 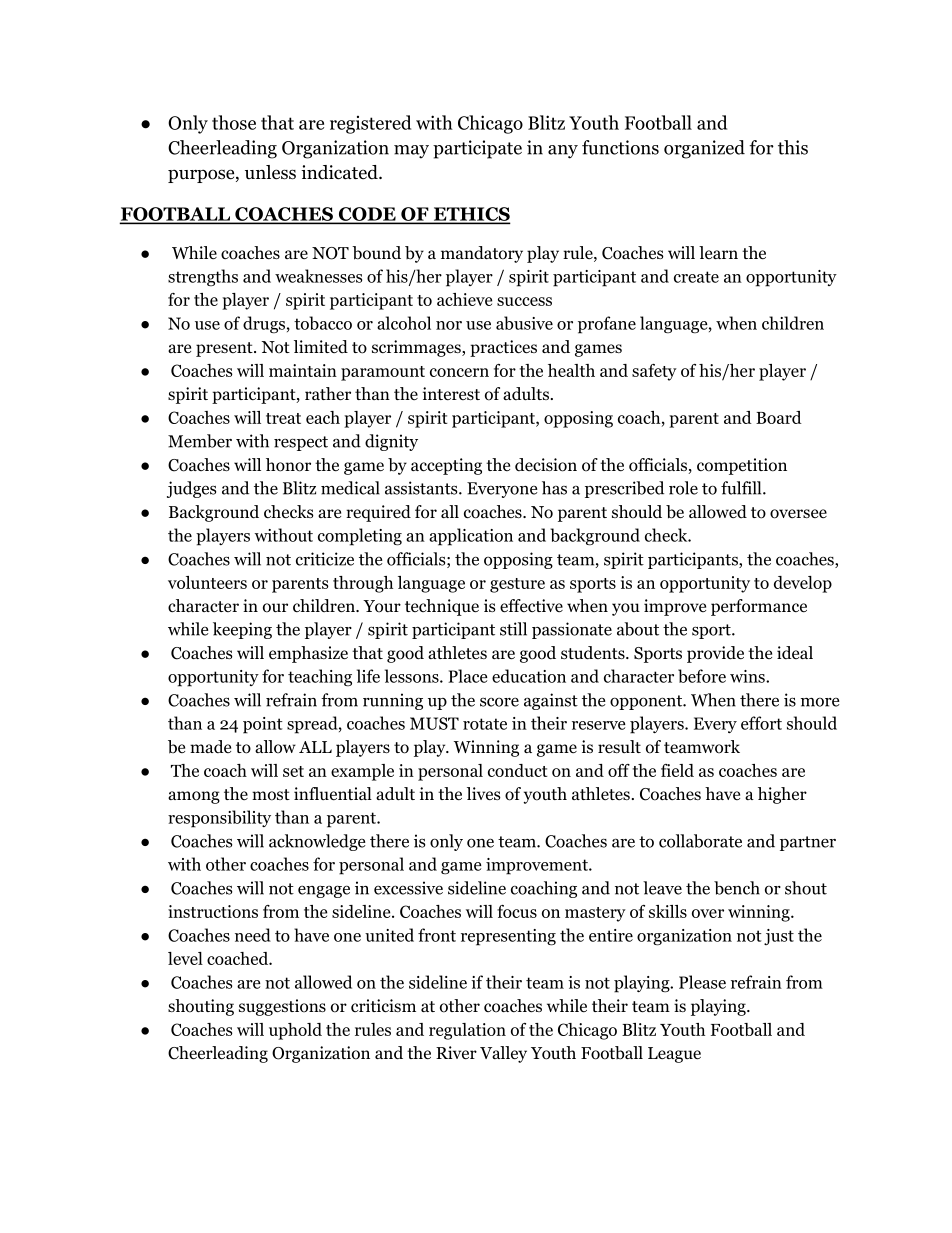 I want to click on suggestions, so click(x=282, y=1007).
